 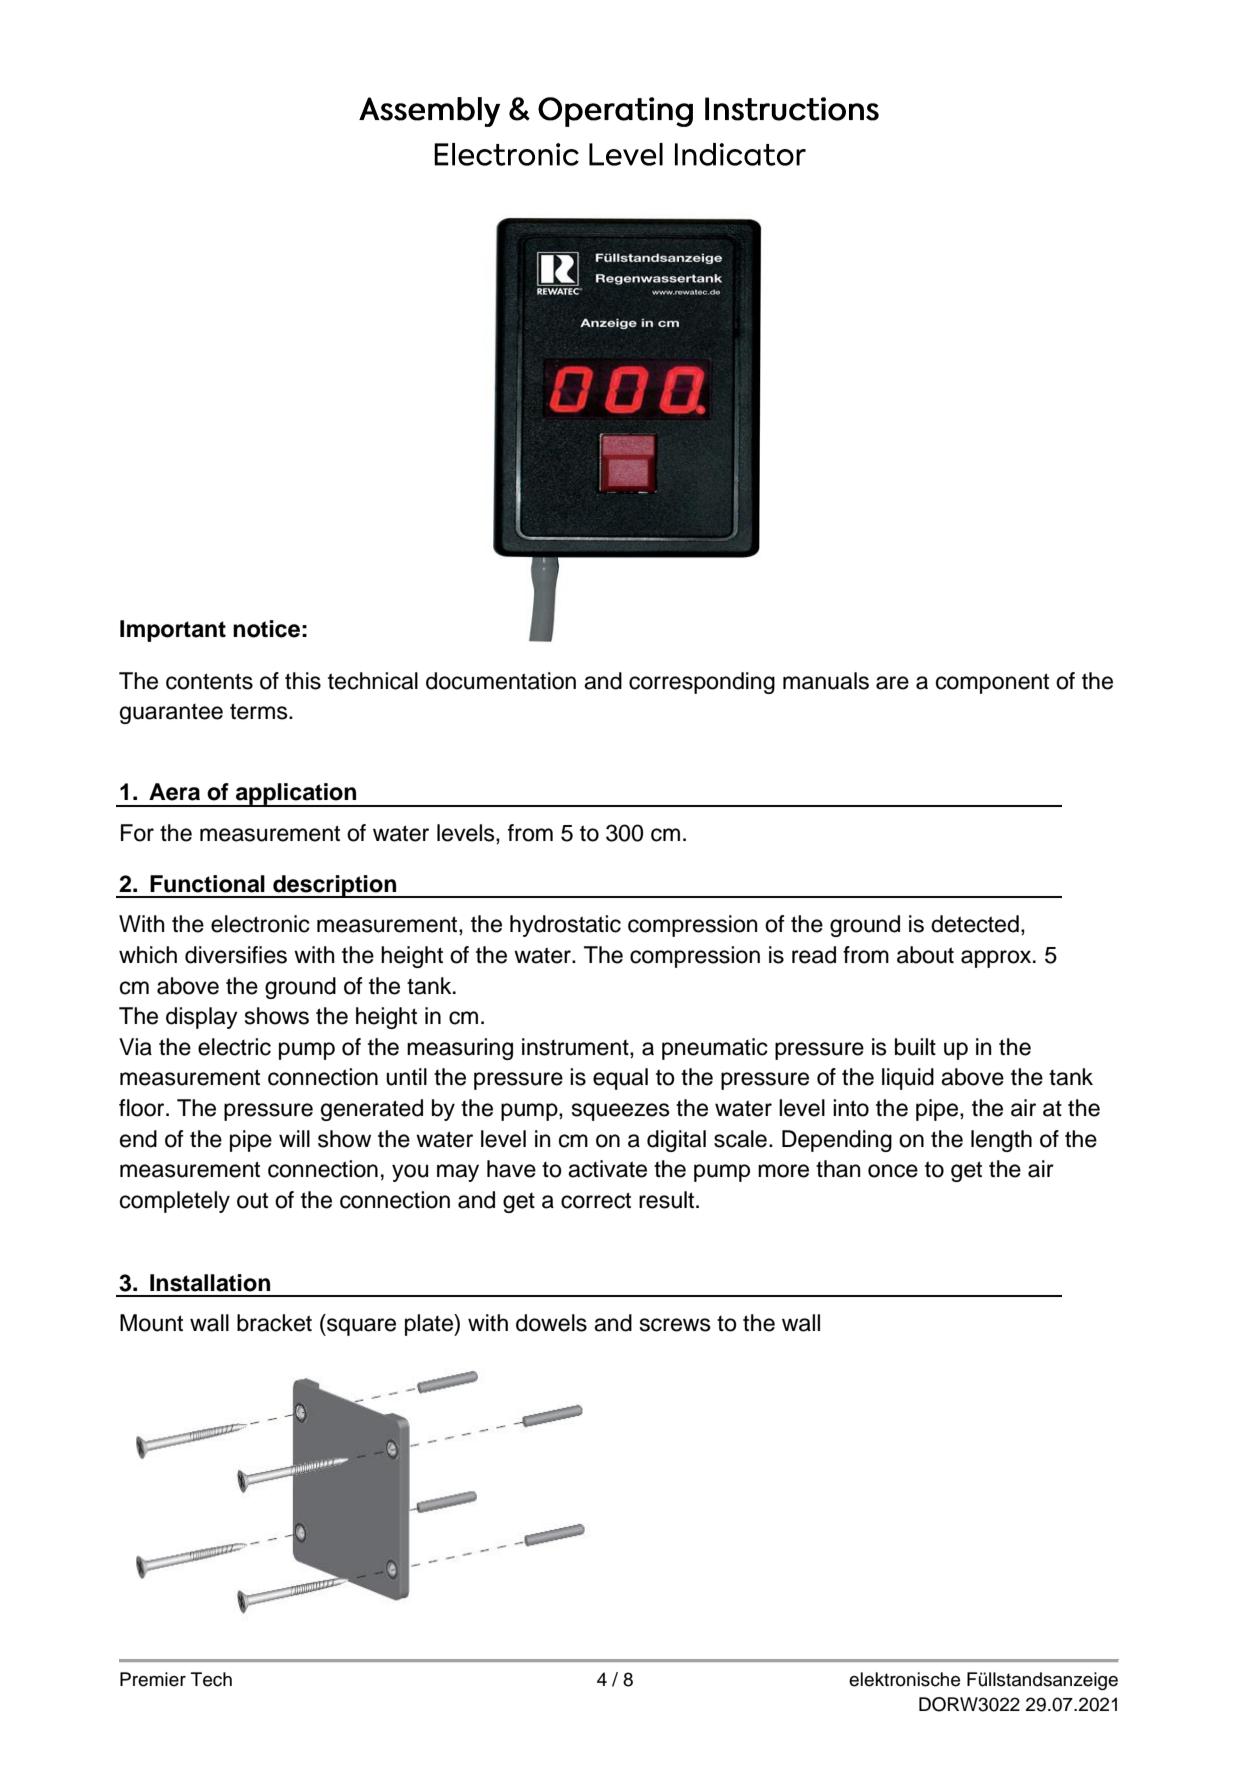 I want to click on Premier, so click(x=153, y=1679).
